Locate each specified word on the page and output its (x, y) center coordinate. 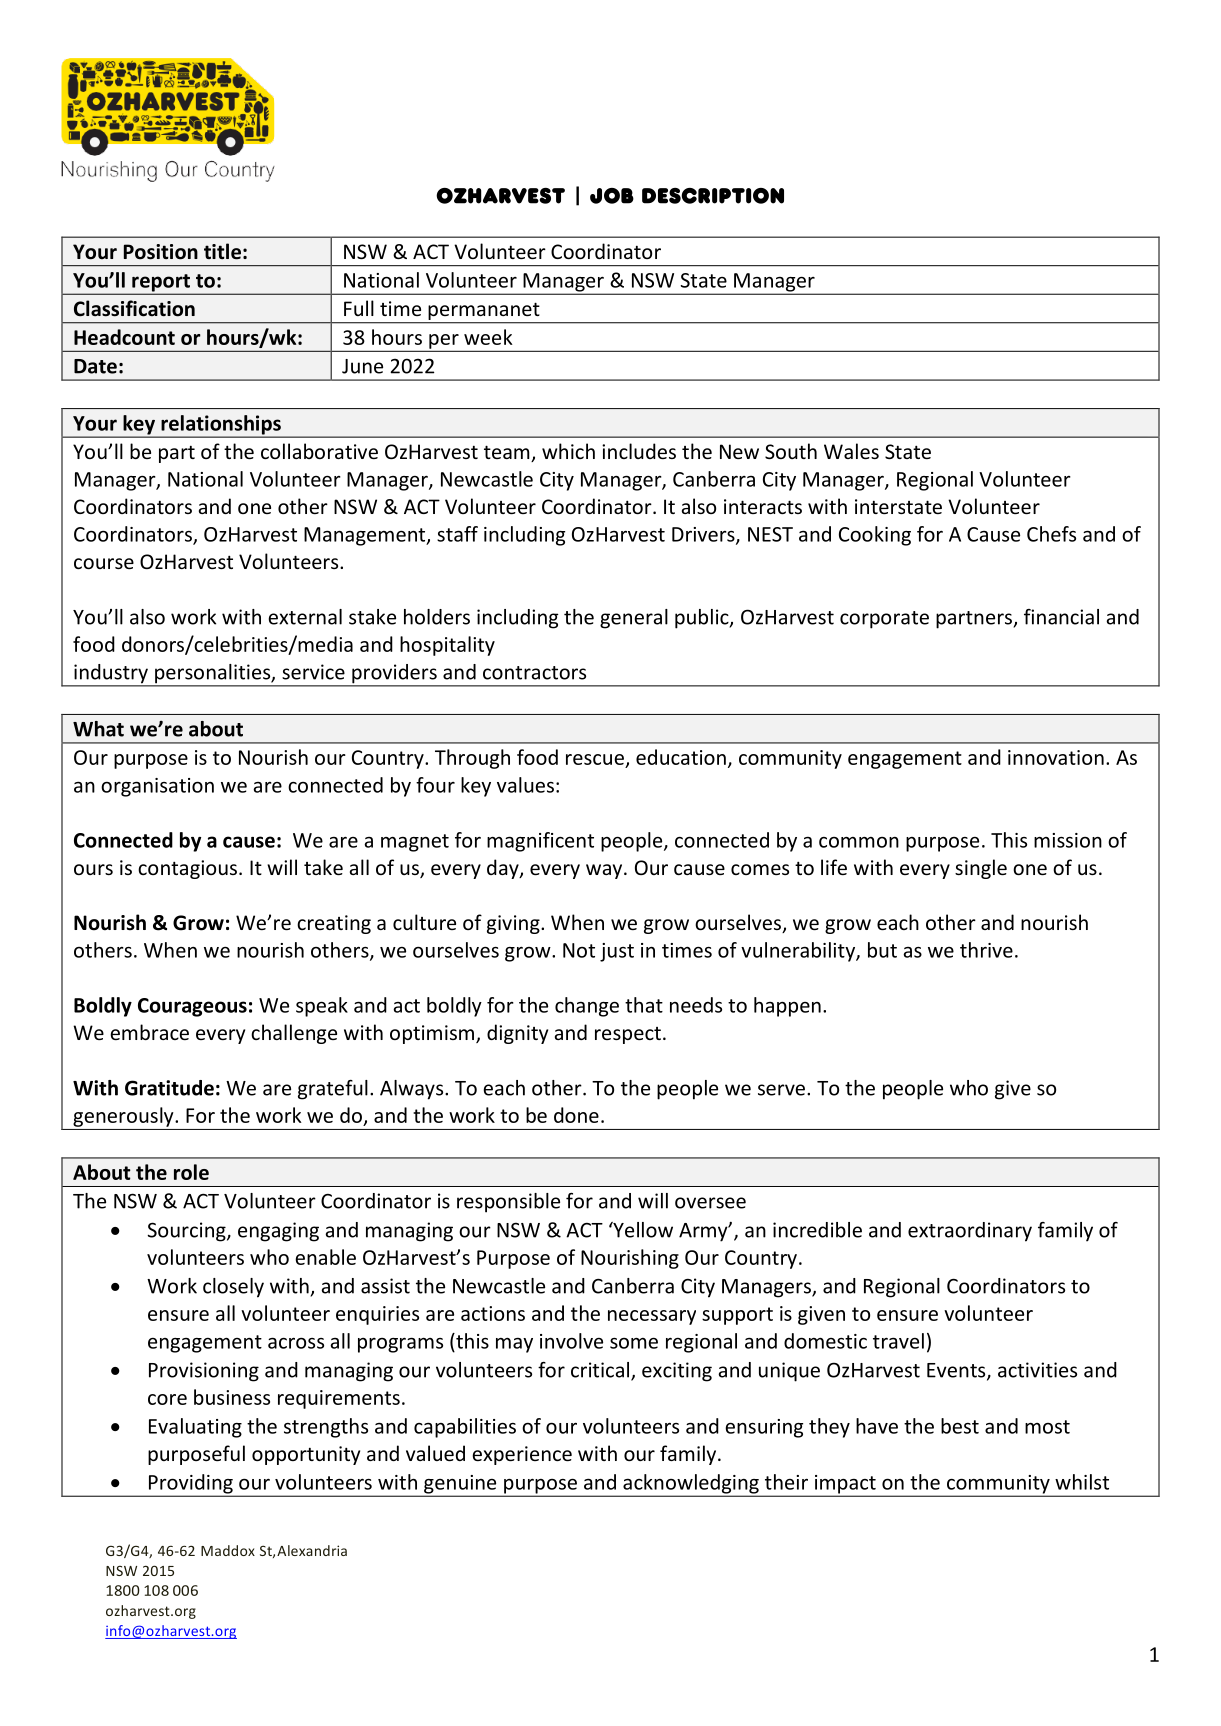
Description (713, 196)
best (960, 1426)
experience (522, 1455)
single (981, 869)
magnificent (540, 842)
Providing (190, 1485)
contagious (187, 869)
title (222, 251)
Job (612, 196)
